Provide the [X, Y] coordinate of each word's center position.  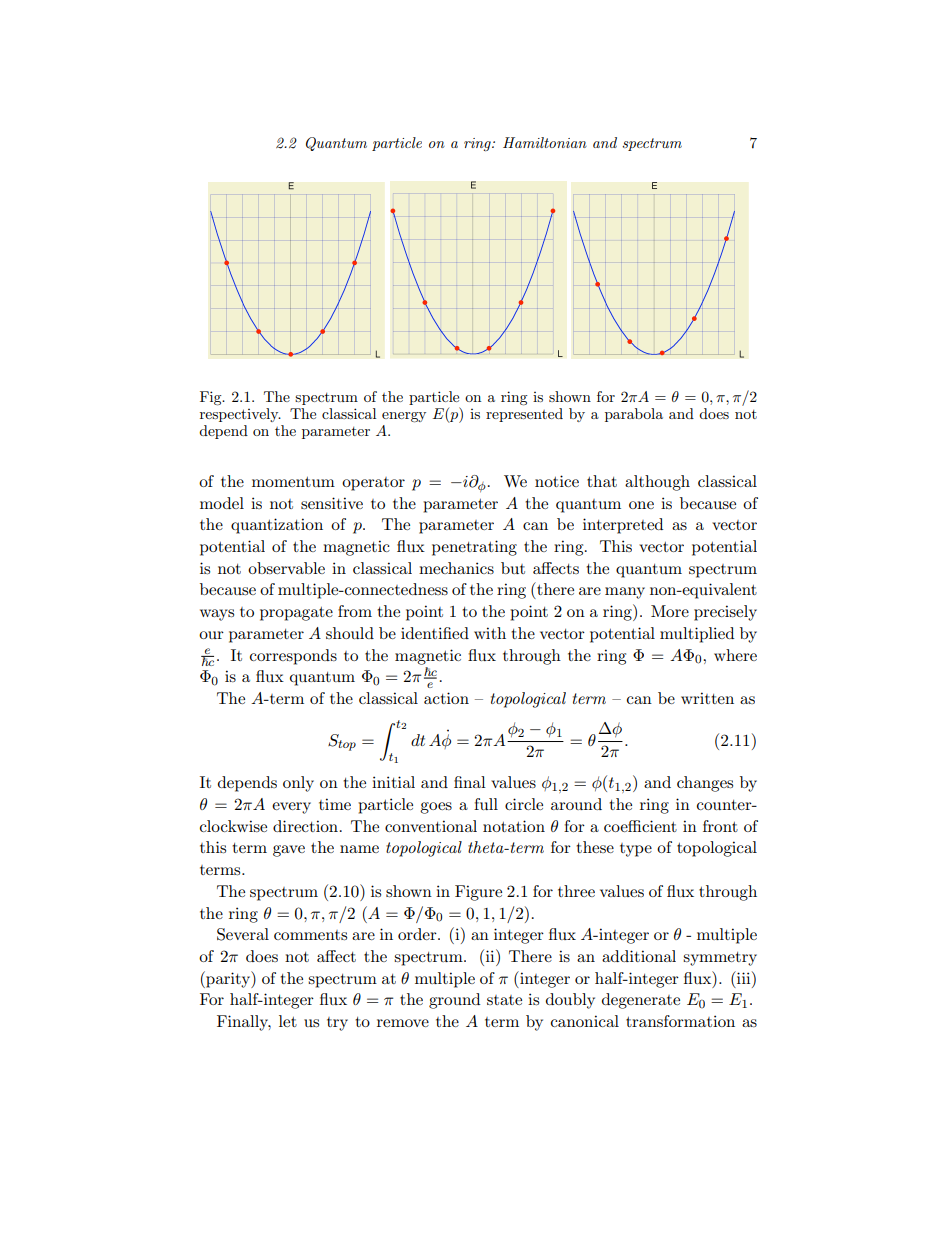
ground [454, 1001]
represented [524, 413]
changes [705, 784]
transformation [680, 1021]
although [657, 483]
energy [404, 417]
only [298, 784]
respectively [240, 413]
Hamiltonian [545, 142]
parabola [634, 415]
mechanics [456, 568]
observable [286, 568]
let [288, 1021]
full [486, 804]
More [670, 611]
